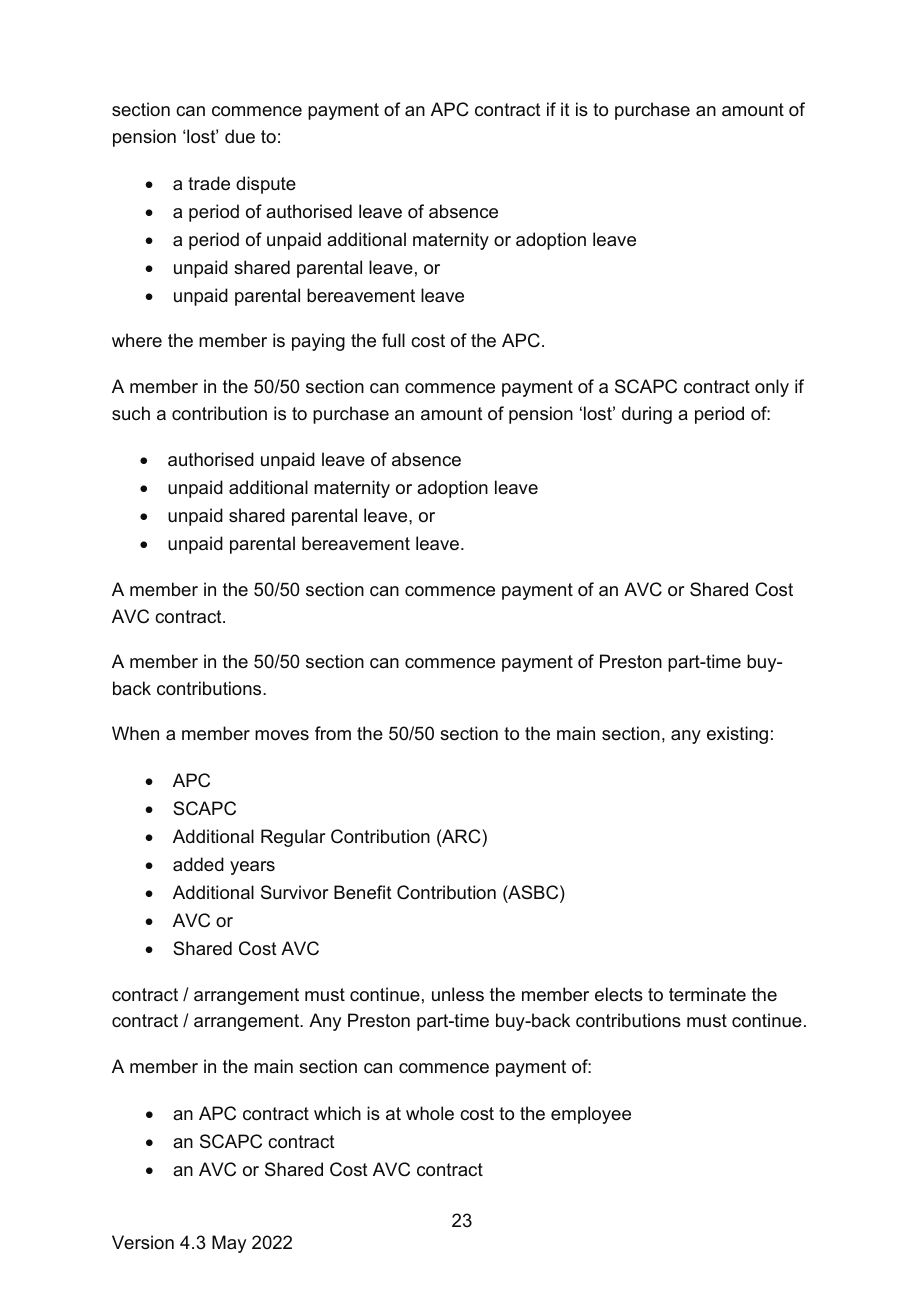 The image size is (924, 1308). Describe the element at coordinates (591, 1115) in the screenshot. I see `employee` at that location.
